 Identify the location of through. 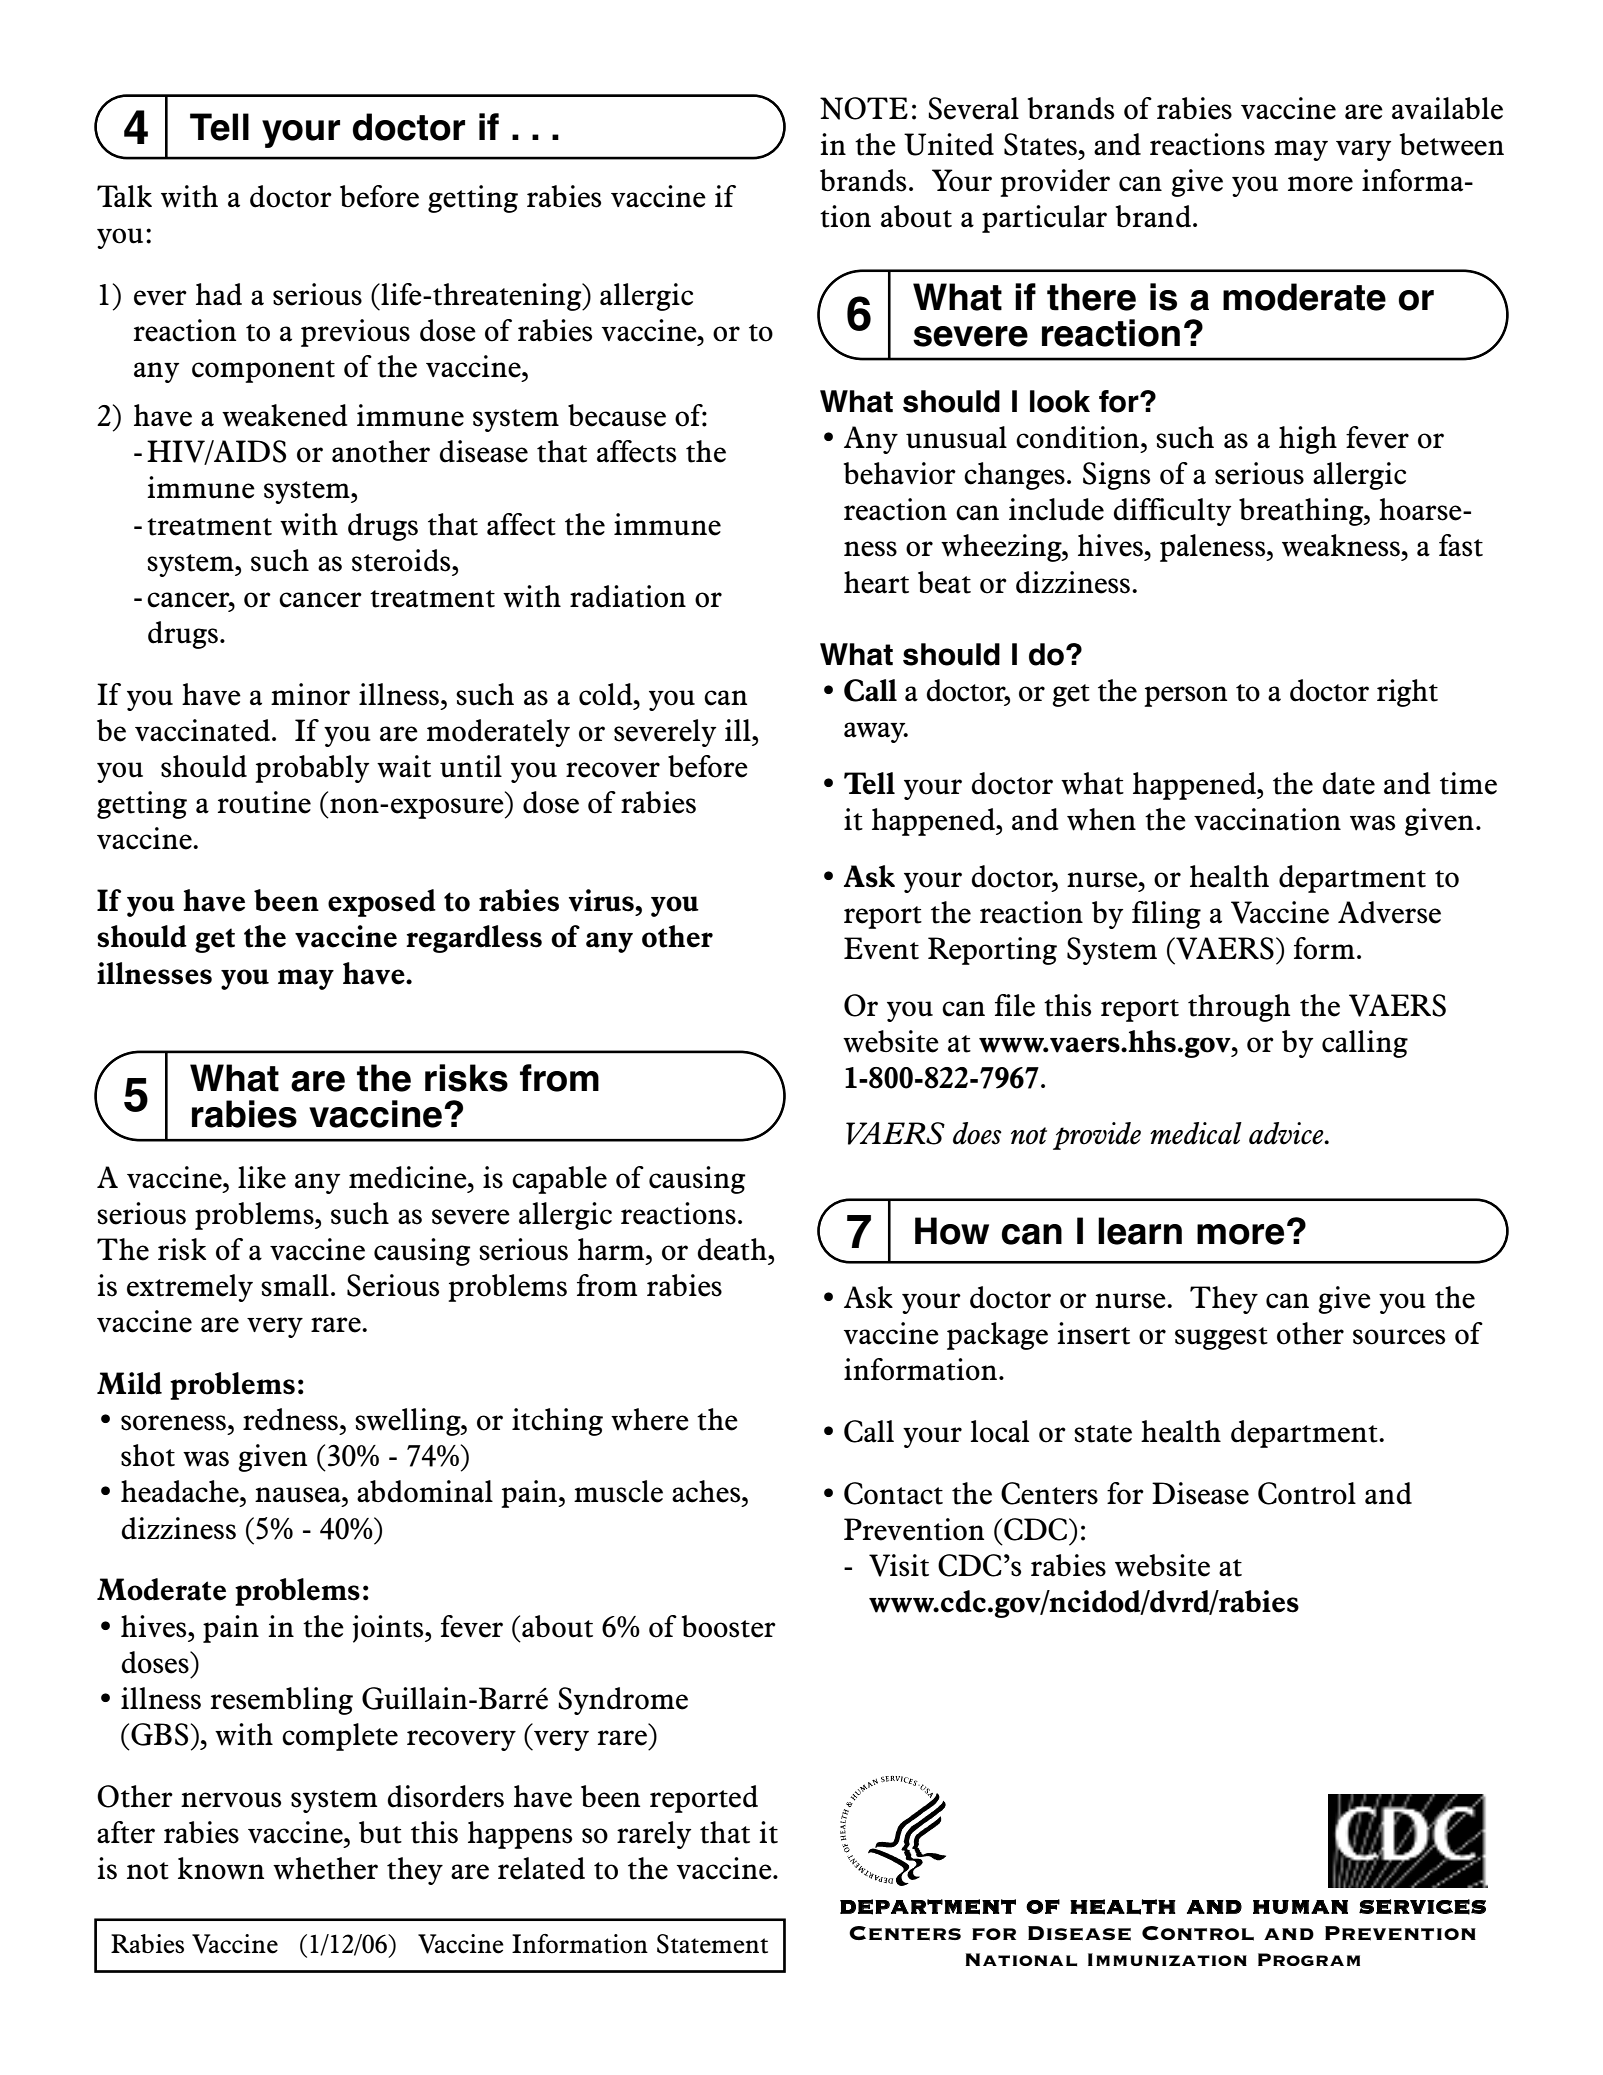
(1239, 1008).
